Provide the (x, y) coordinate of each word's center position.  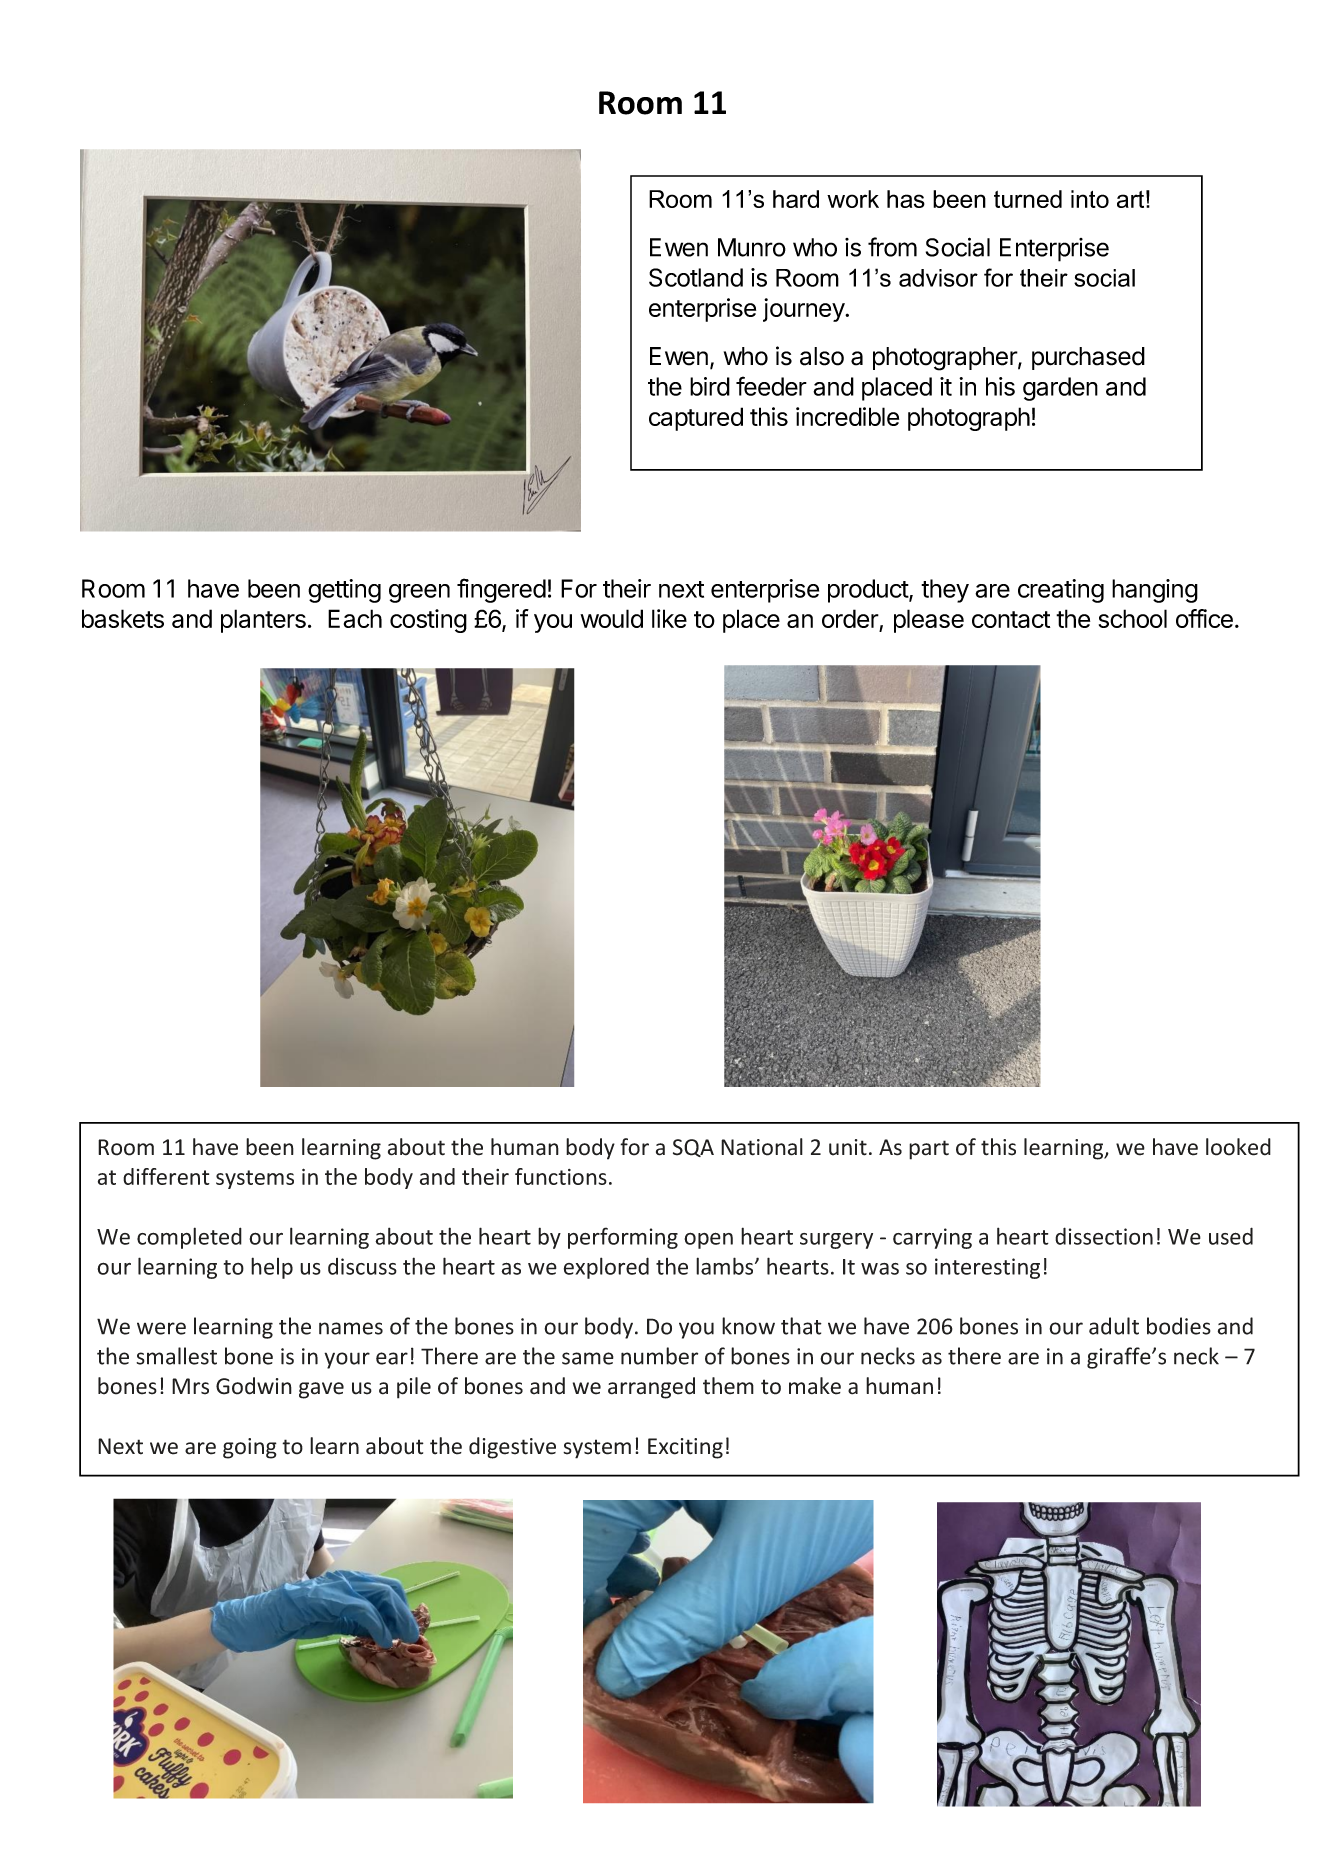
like (669, 618)
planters (263, 621)
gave (321, 1390)
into (1090, 199)
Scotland (696, 277)
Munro (752, 247)
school (1133, 618)
